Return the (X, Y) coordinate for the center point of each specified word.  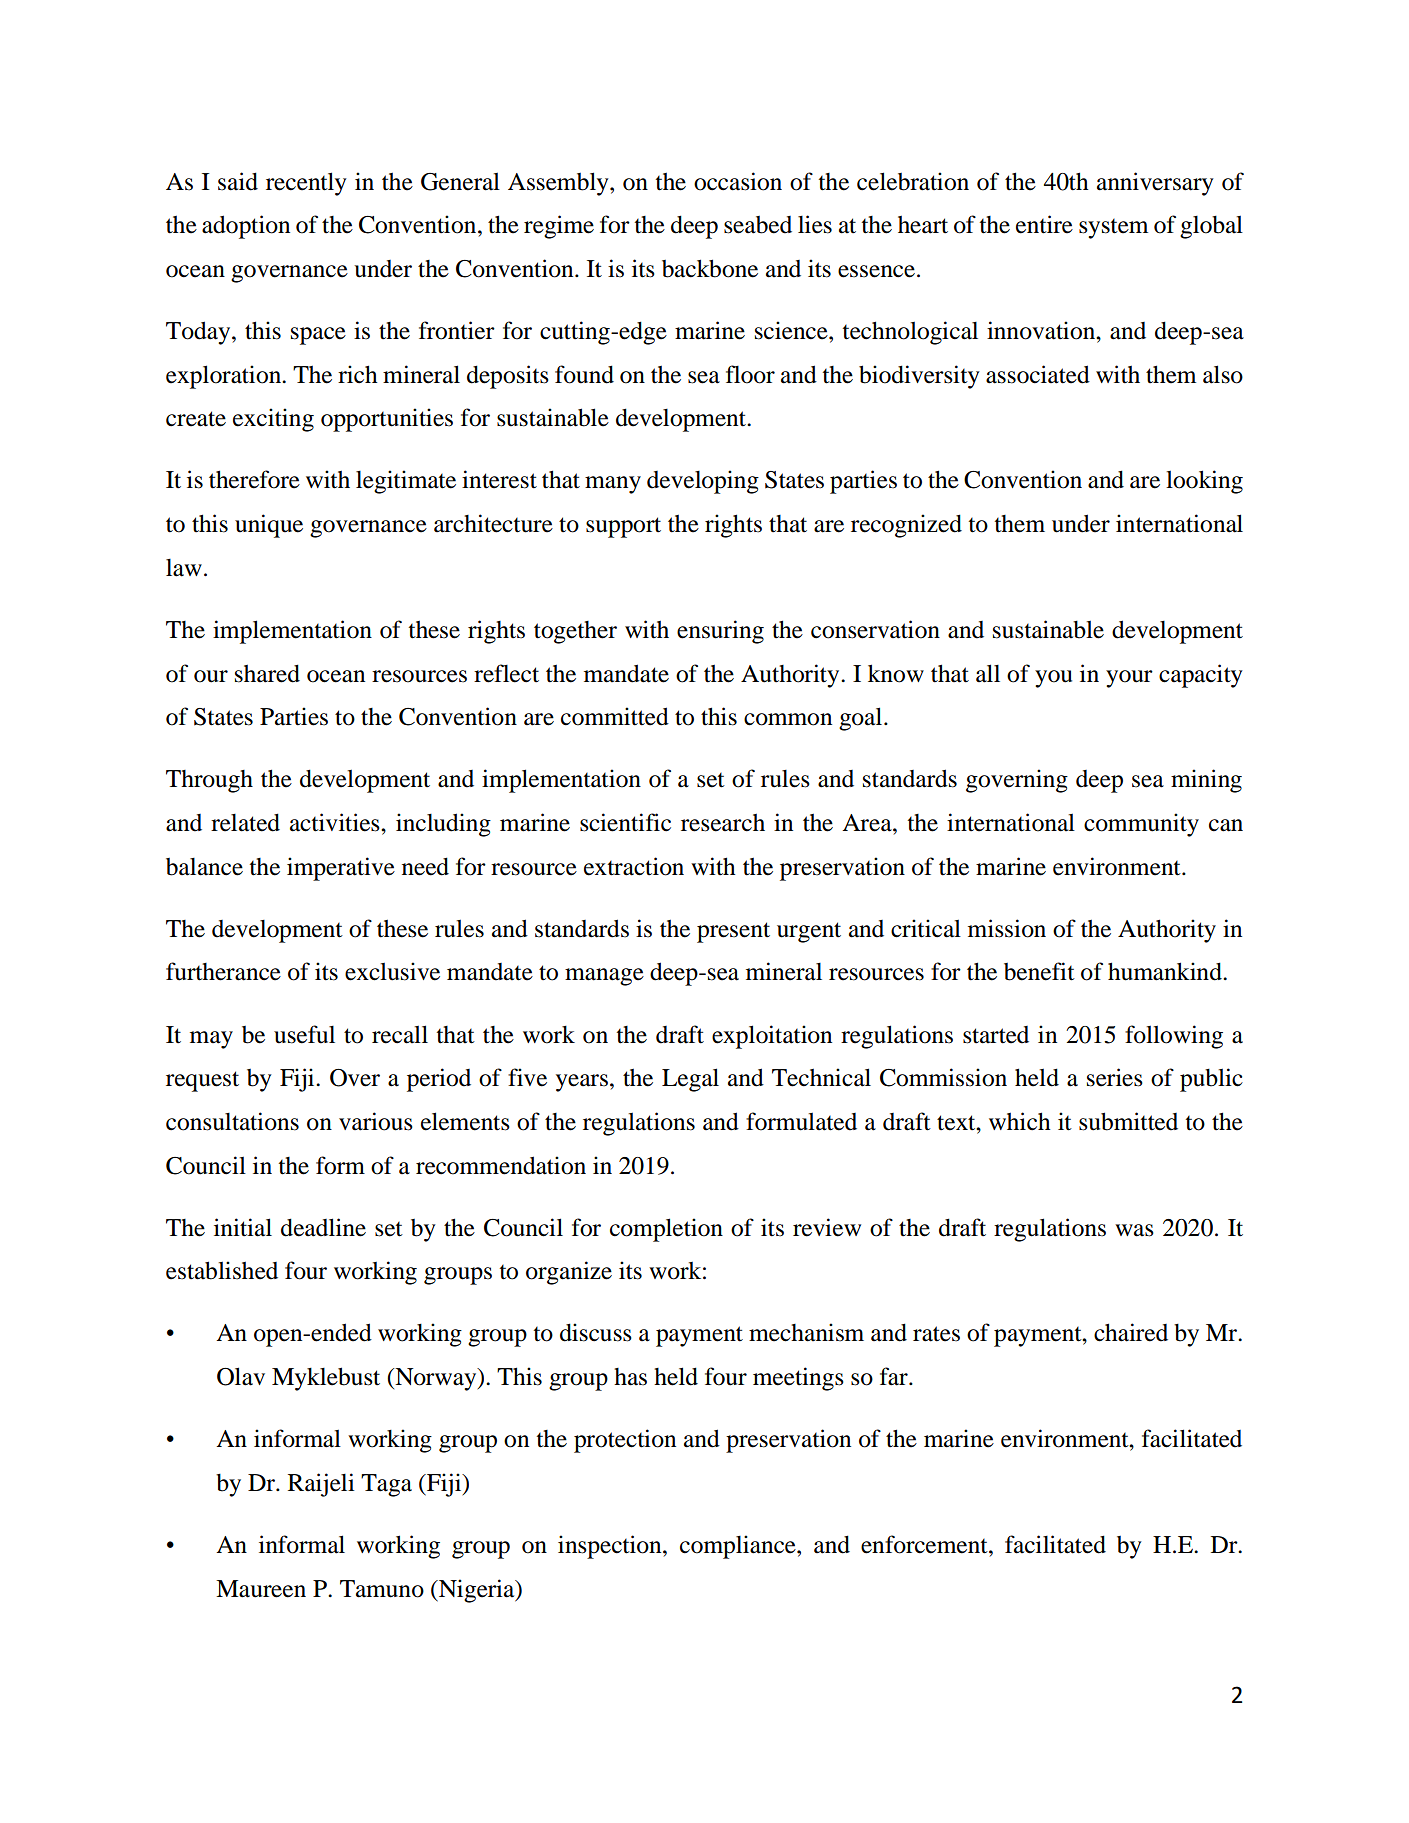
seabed (758, 225)
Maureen (261, 1589)
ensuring (720, 632)
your (1129, 679)
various (376, 1121)
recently (306, 184)
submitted (1128, 1121)
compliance (739, 1547)
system (1113, 229)
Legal (690, 1080)
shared (267, 673)
